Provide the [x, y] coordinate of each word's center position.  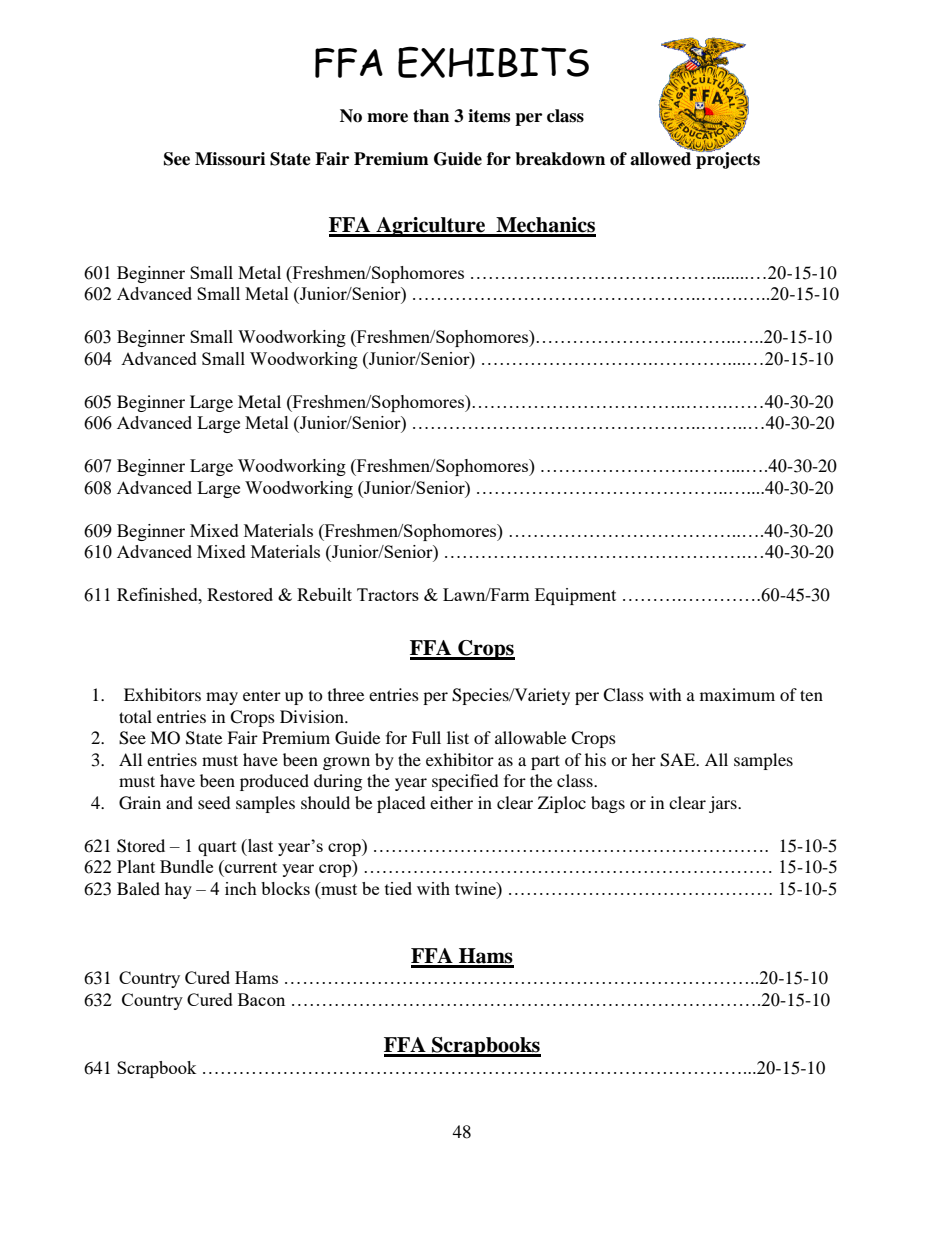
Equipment [575, 596]
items [489, 116]
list [458, 737]
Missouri [230, 159]
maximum [737, 694]
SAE [679, 760]
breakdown [560, 159]
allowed [662, 158]
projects [727, 159]
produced [274, 782]
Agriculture [431, 227]
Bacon [261, 999]
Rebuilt [324, 594]
